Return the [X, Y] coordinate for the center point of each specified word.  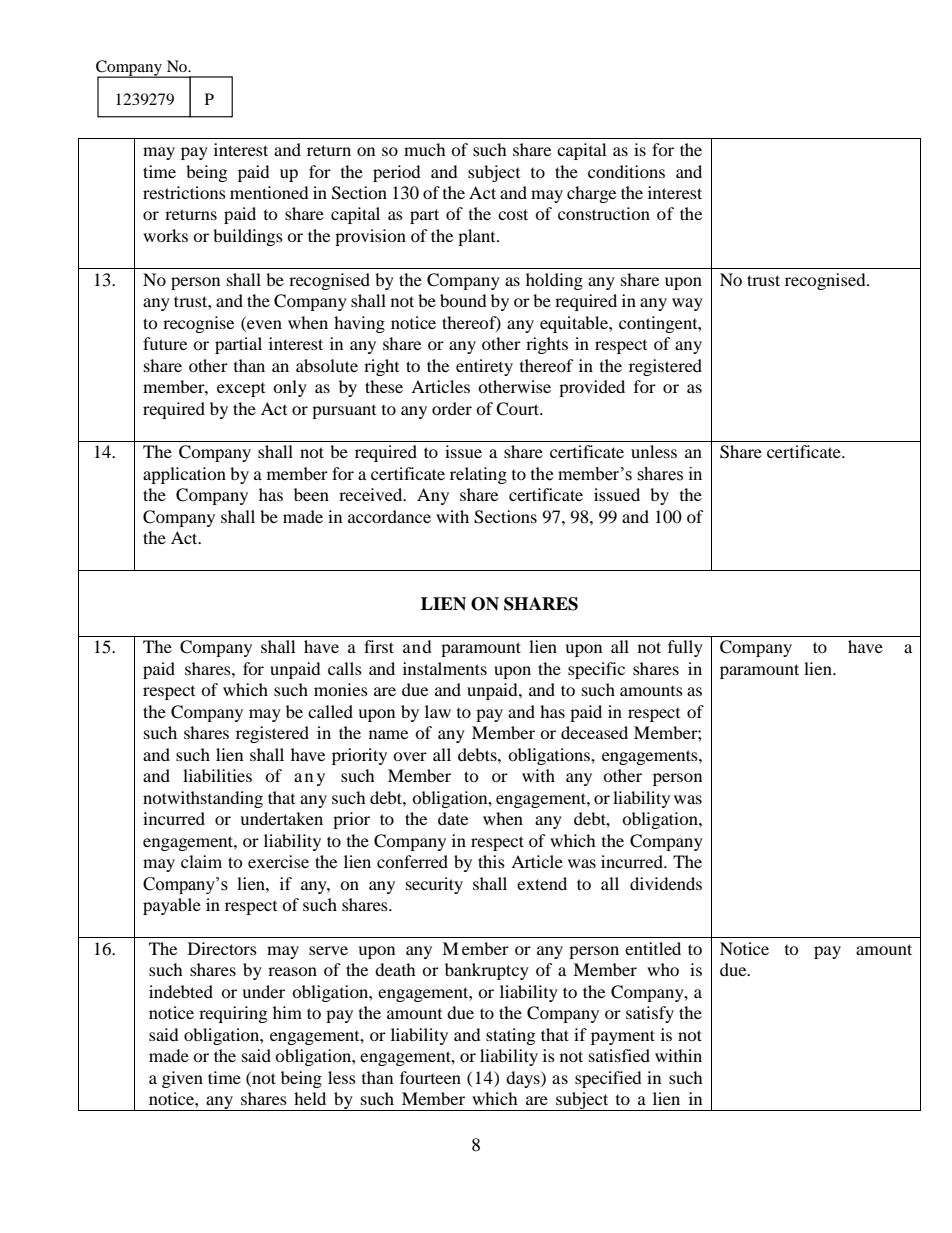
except [241, 390]
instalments [445, 668]
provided [592, 388]
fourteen [430, 1077]
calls [345, 668]
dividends [666, 883]
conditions [626, 171]
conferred [412, 861]
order [452, 408]
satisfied [619, 1055]
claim [201, 861]
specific [596, 670]
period [397, 173]
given [182, 1079]
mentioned [269, 192]
